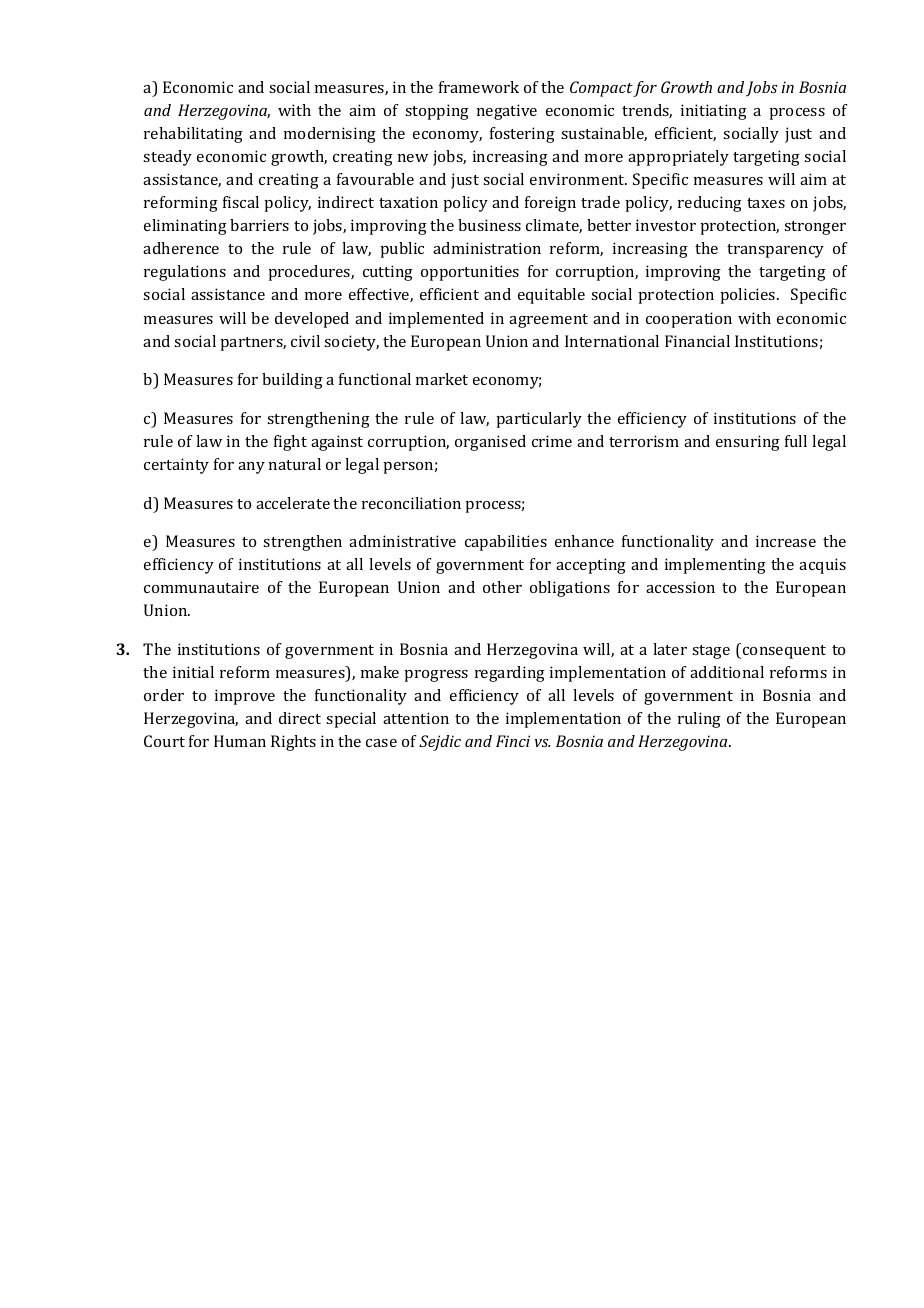  Describe the element at coordinates (699, 720) in the page. I see `ruling` at that location.
